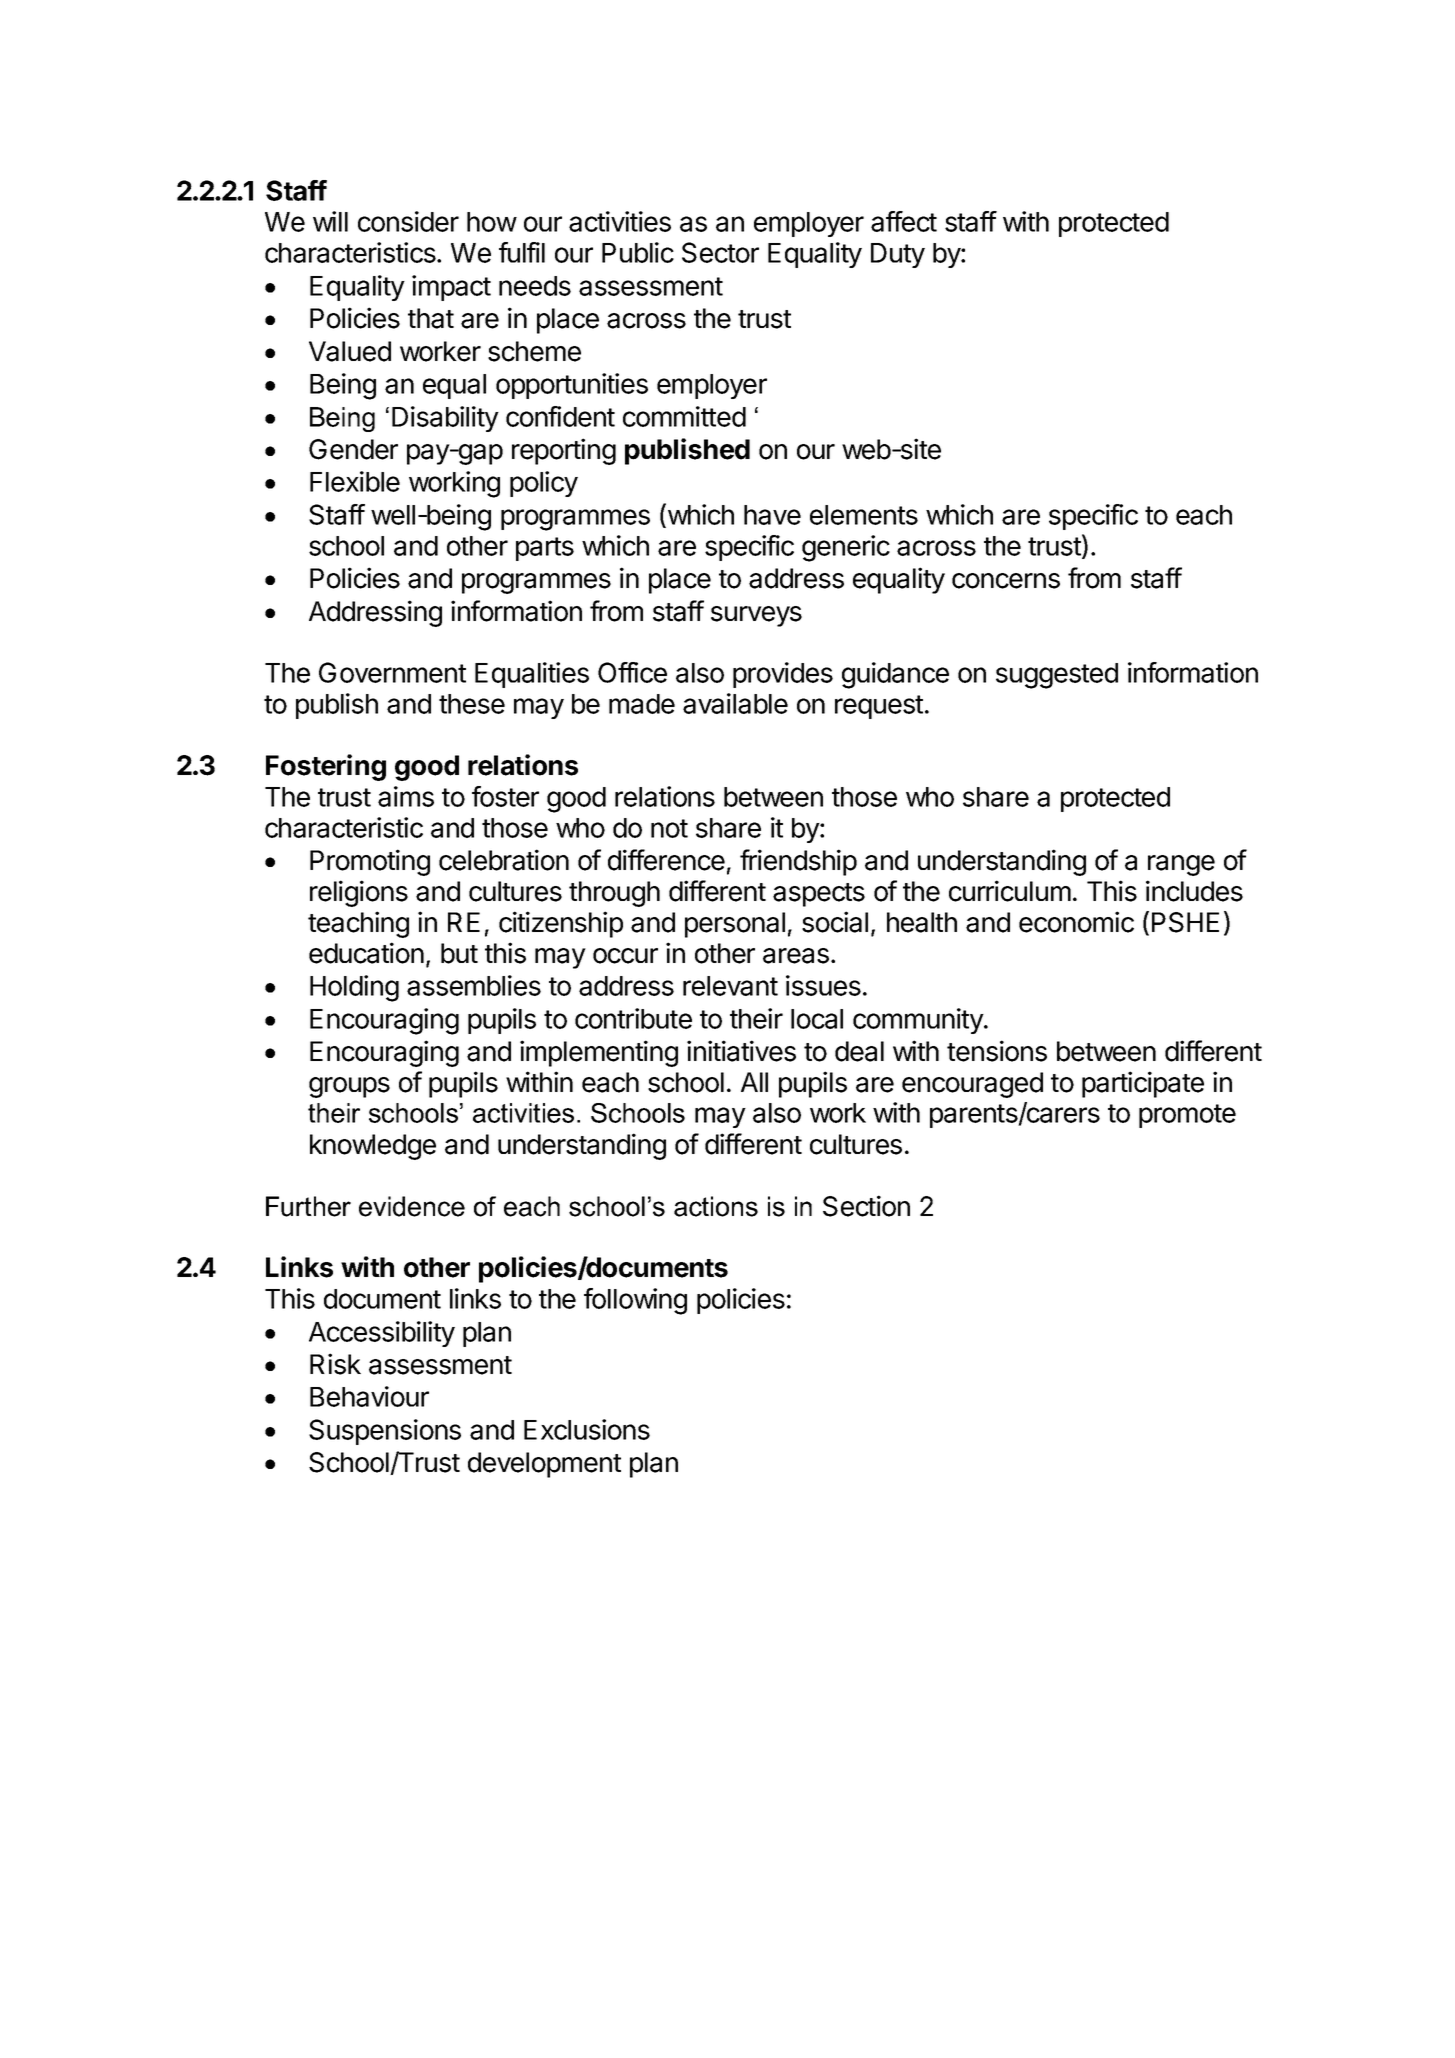 The image size is (1455, 2058). What do you see at coordinates (408, 221) in the screenshot?
I see `consider` at bounding box center [408, 221].
